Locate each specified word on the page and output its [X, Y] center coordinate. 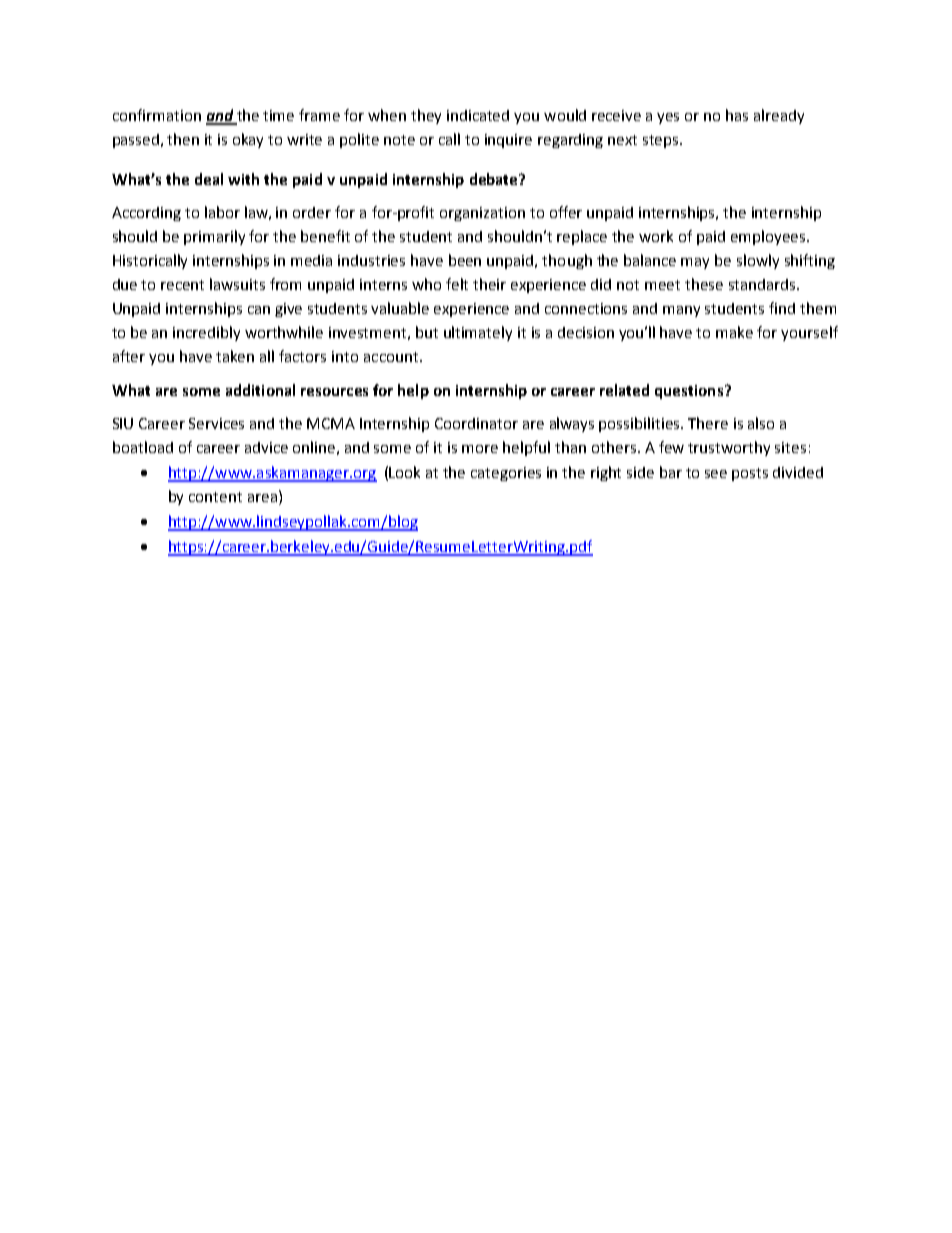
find [782, 308]
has [737, 115]
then [183, 139]
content [215, 497]
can [259, 310]
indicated [478, 115]
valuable [400, 308]
